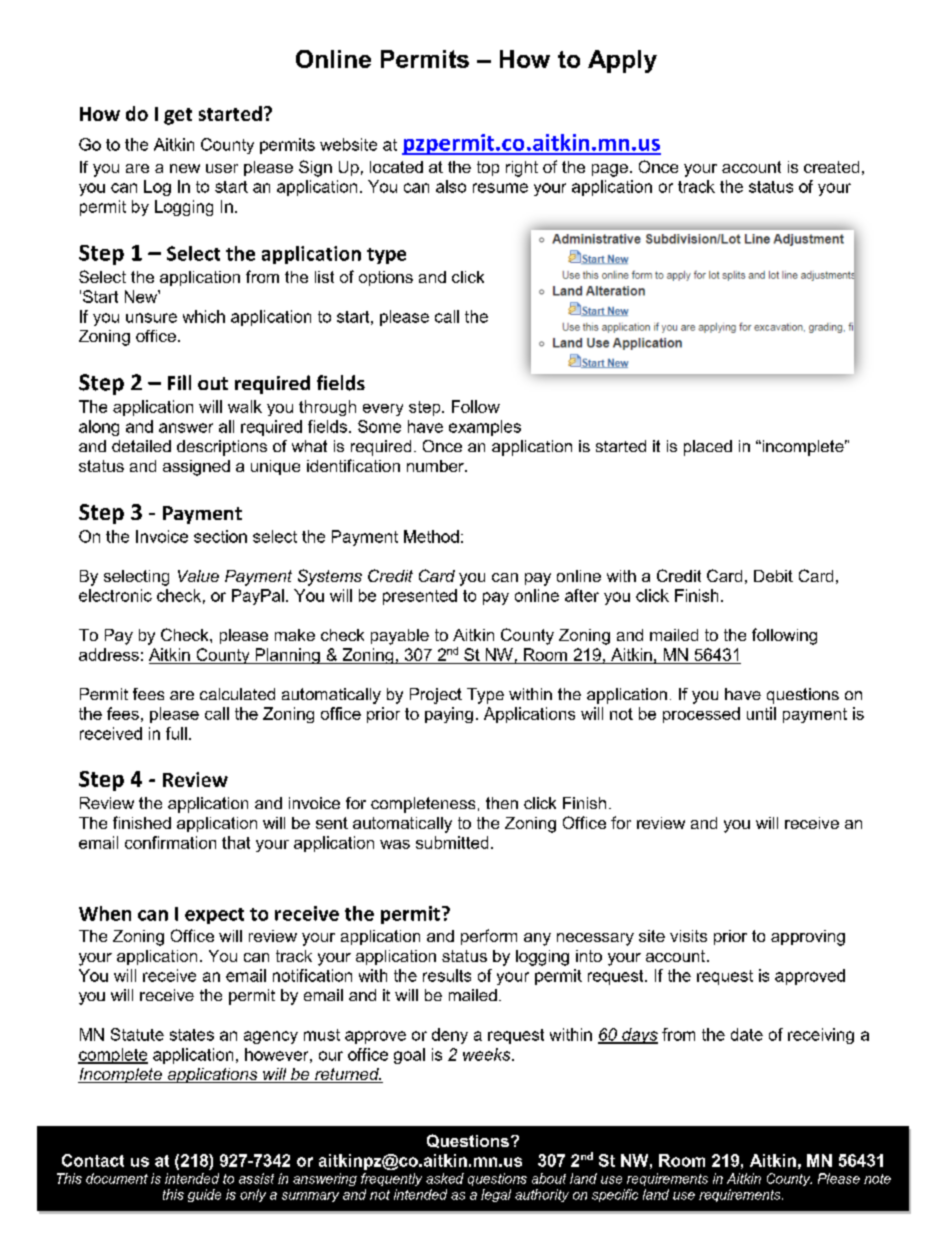 Image resolution: width=952 pixels, height=1233 pixels. Describe the element at coordinates (178, 116) in the screenshot. I see `get` at that location.
